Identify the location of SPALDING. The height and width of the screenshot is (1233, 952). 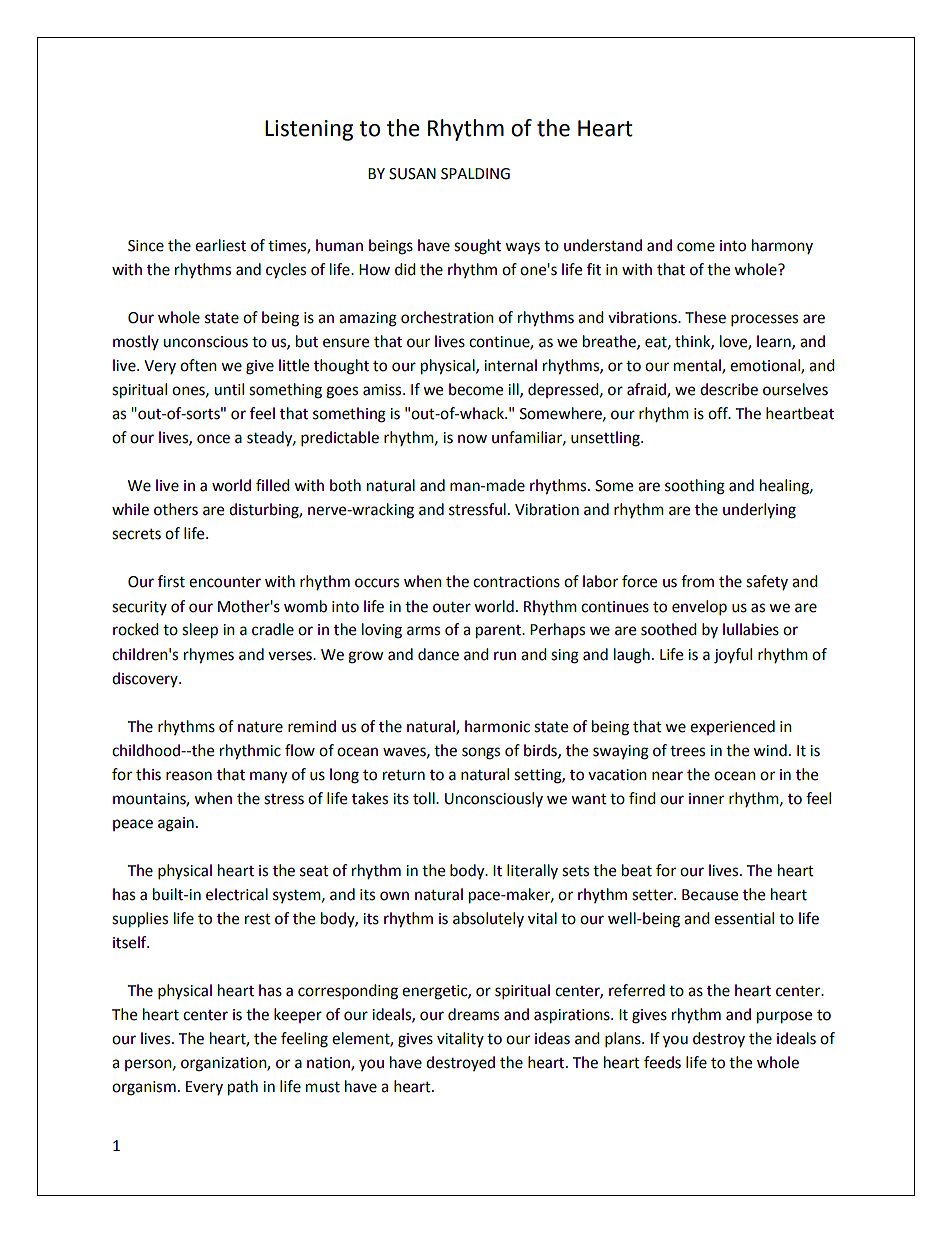
(475, 174).
